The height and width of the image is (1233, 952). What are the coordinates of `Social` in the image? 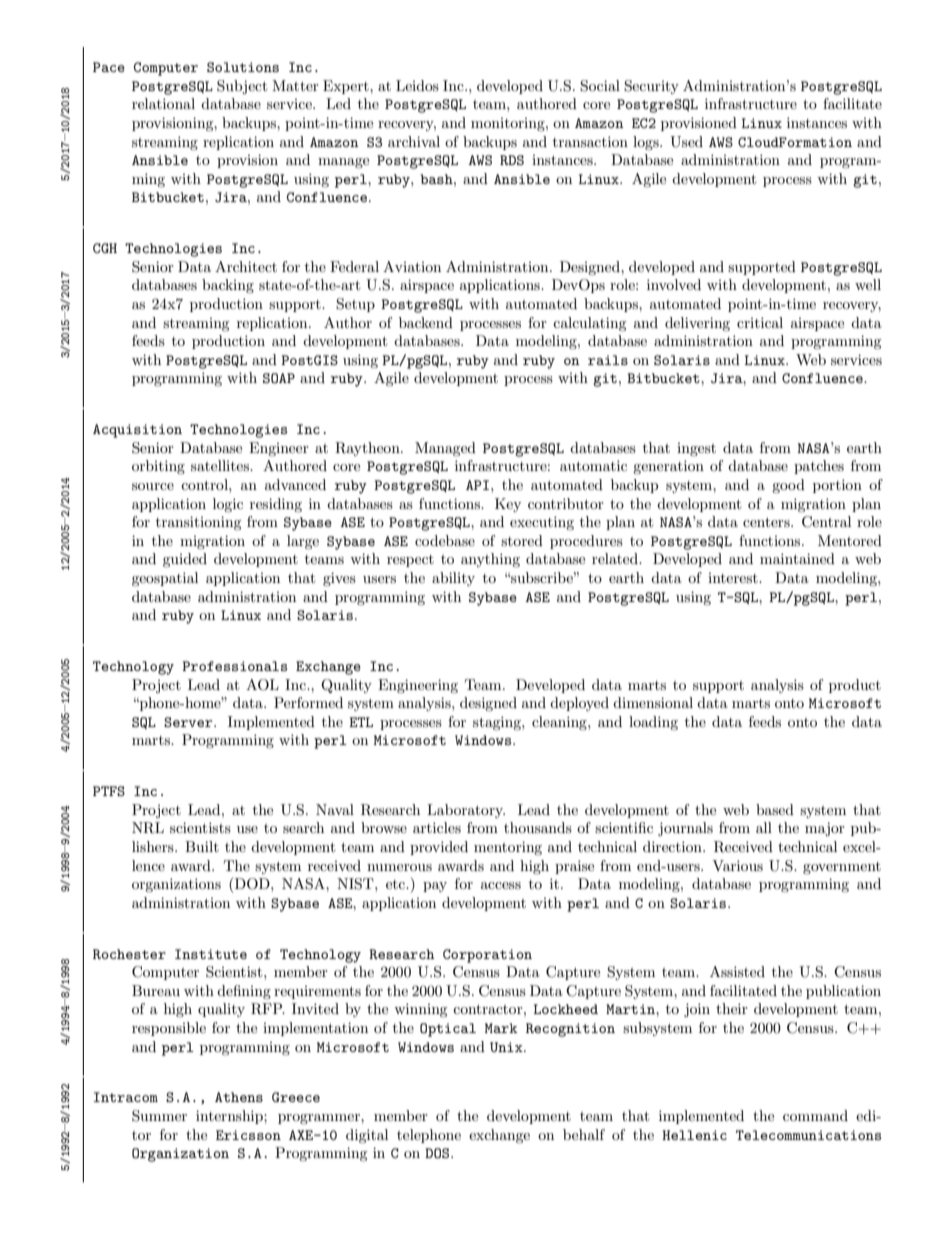 It's located at (600, 86).
